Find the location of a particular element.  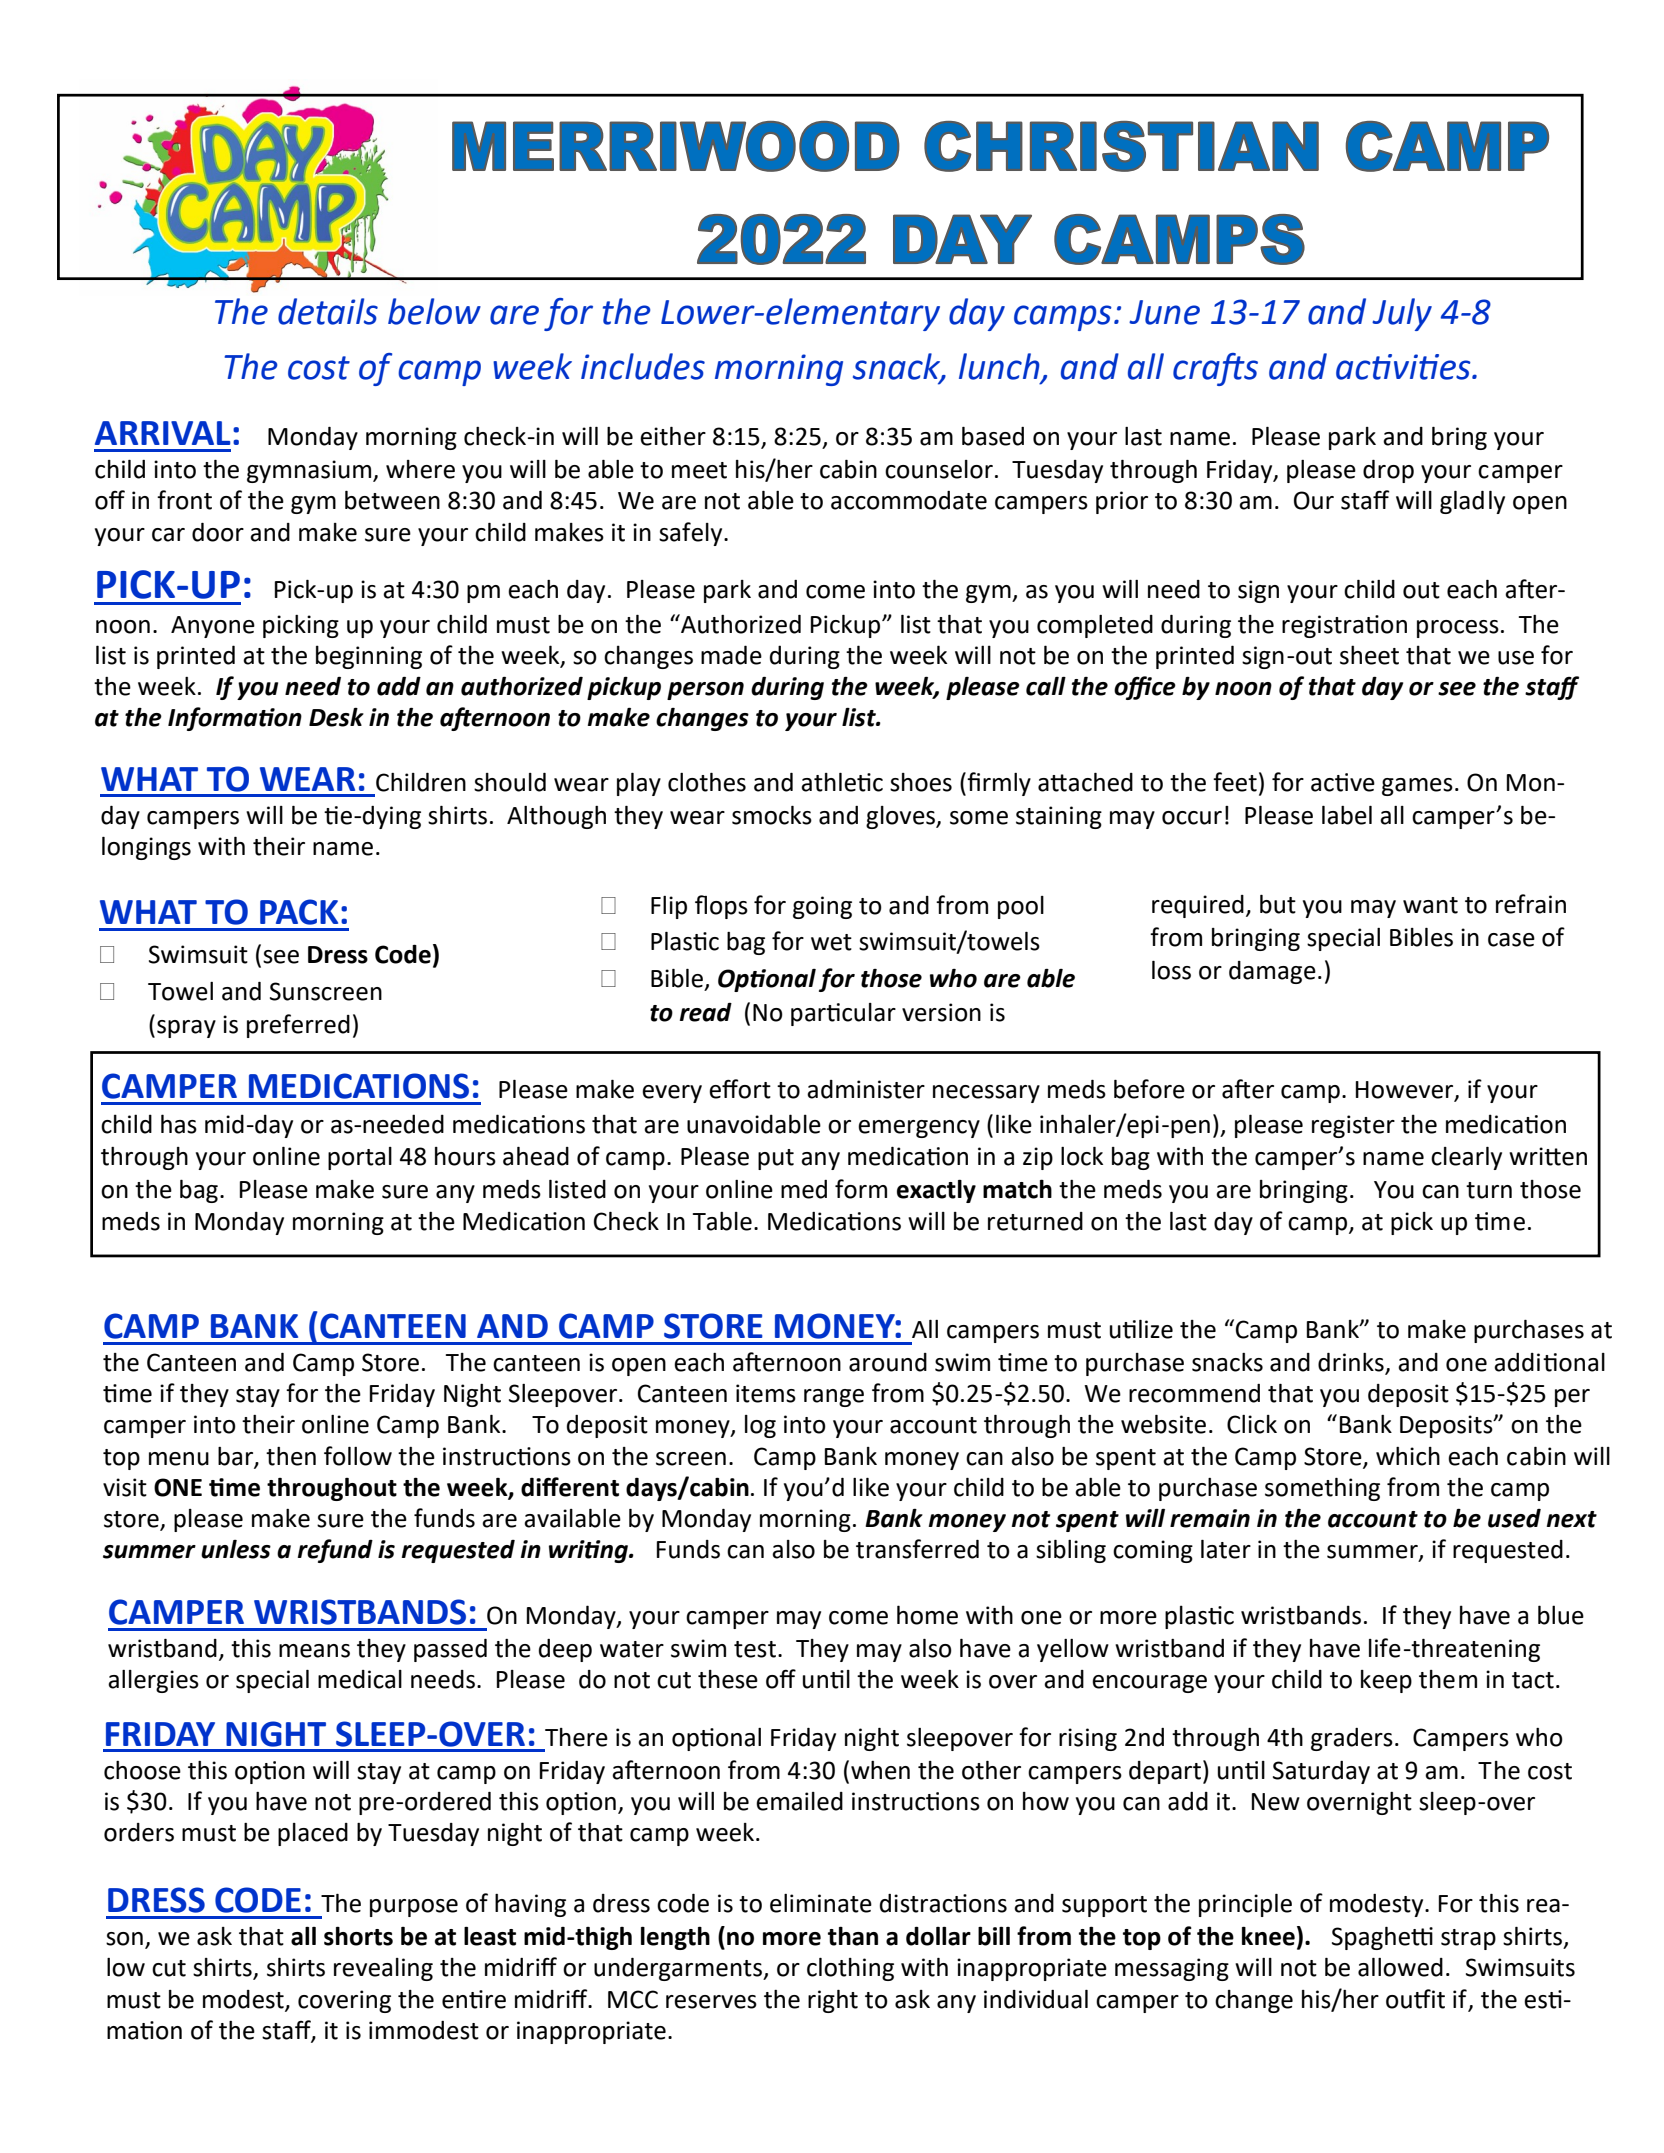

than is located at coordinates (853, 1936).
